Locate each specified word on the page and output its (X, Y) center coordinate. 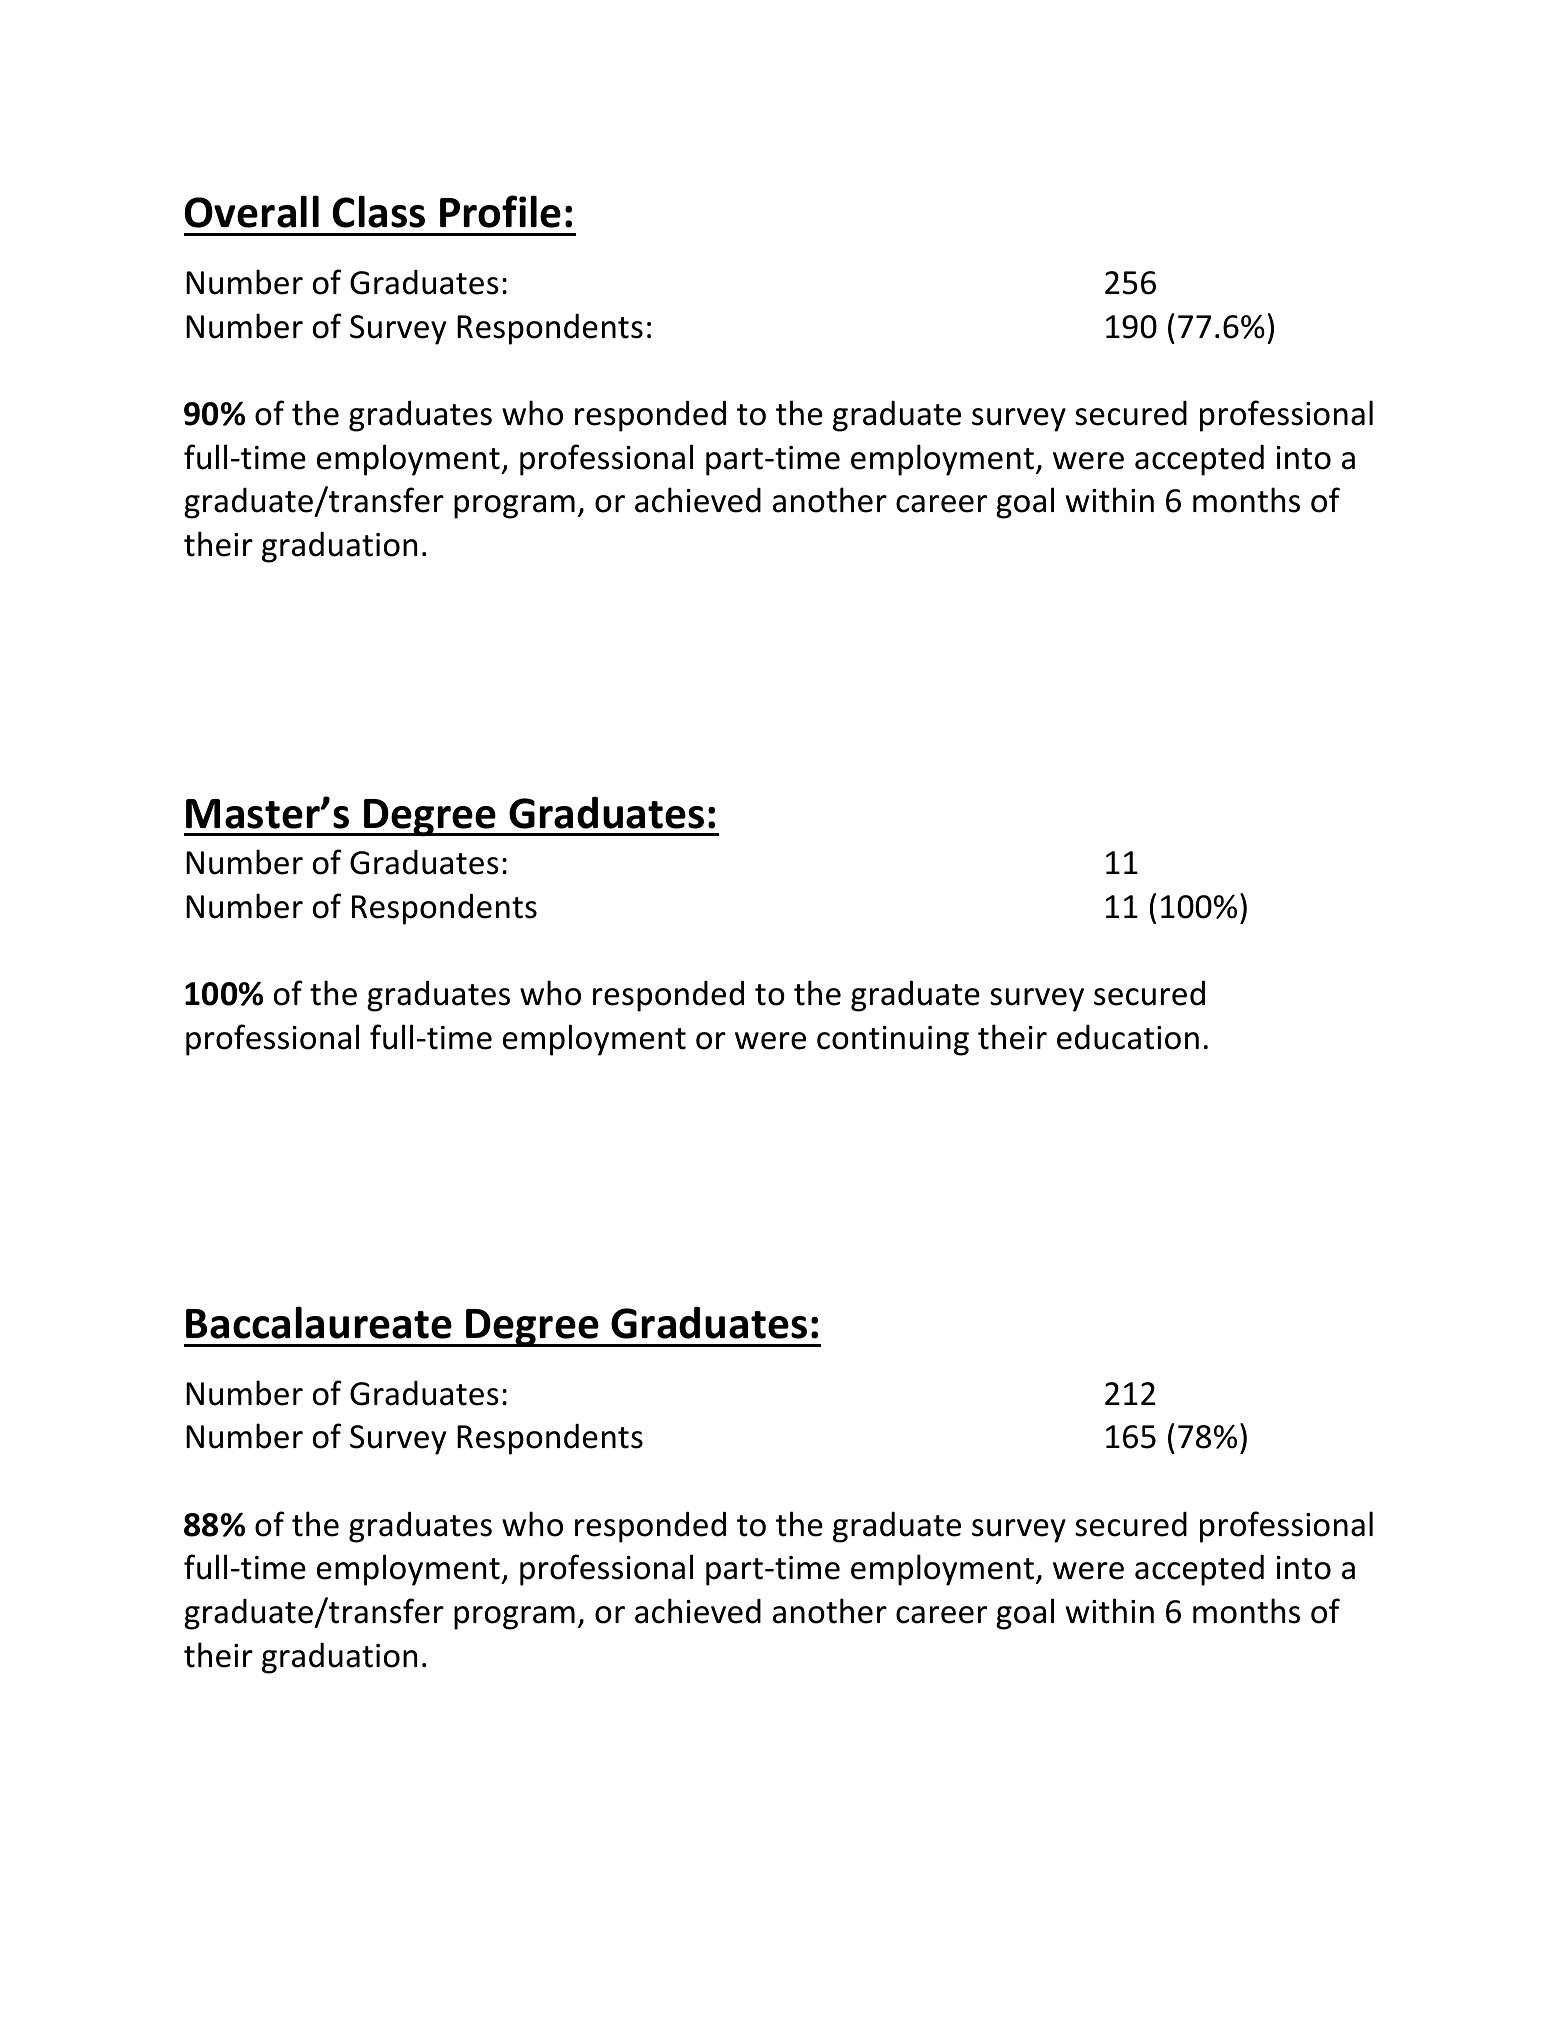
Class (378, 211)
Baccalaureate (319, 1322)
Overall (252, 211)
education (1128, 1037)
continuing (893, 1041)
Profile (500, 211)
